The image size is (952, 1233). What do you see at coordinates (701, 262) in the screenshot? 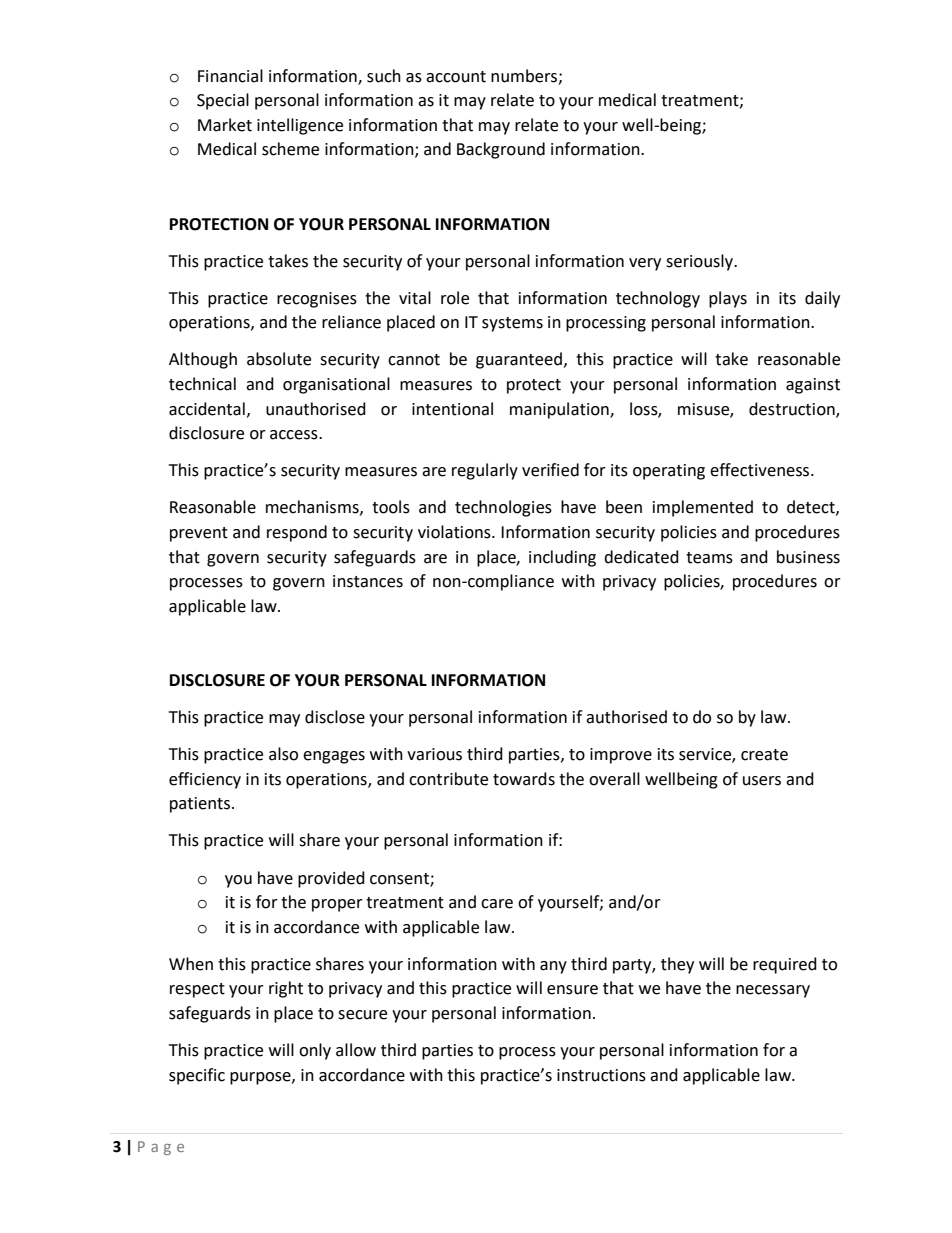
I see `seriously` at bounding box center [701, 262].
